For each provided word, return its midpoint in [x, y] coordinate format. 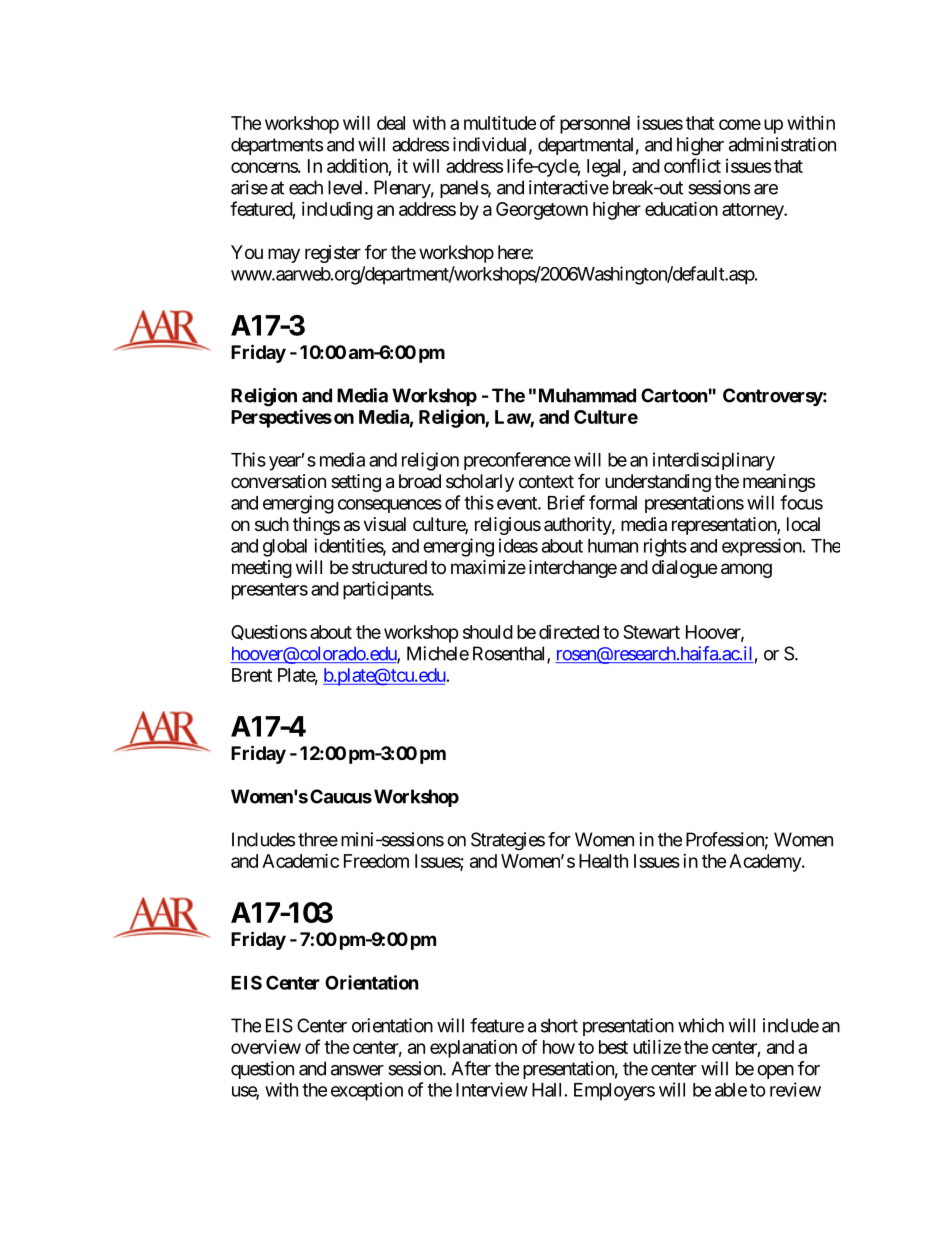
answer [357, 1070]
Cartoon [674, 395]
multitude [500, 123]
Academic [300, 860]
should [488, 632]
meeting [262, 569]
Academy [766, 863]
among [746, 570]
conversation [278, 481]
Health [603, 861]
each [306, 187]
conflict [692, 165]
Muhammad [587, 395]
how [559, 1047]
